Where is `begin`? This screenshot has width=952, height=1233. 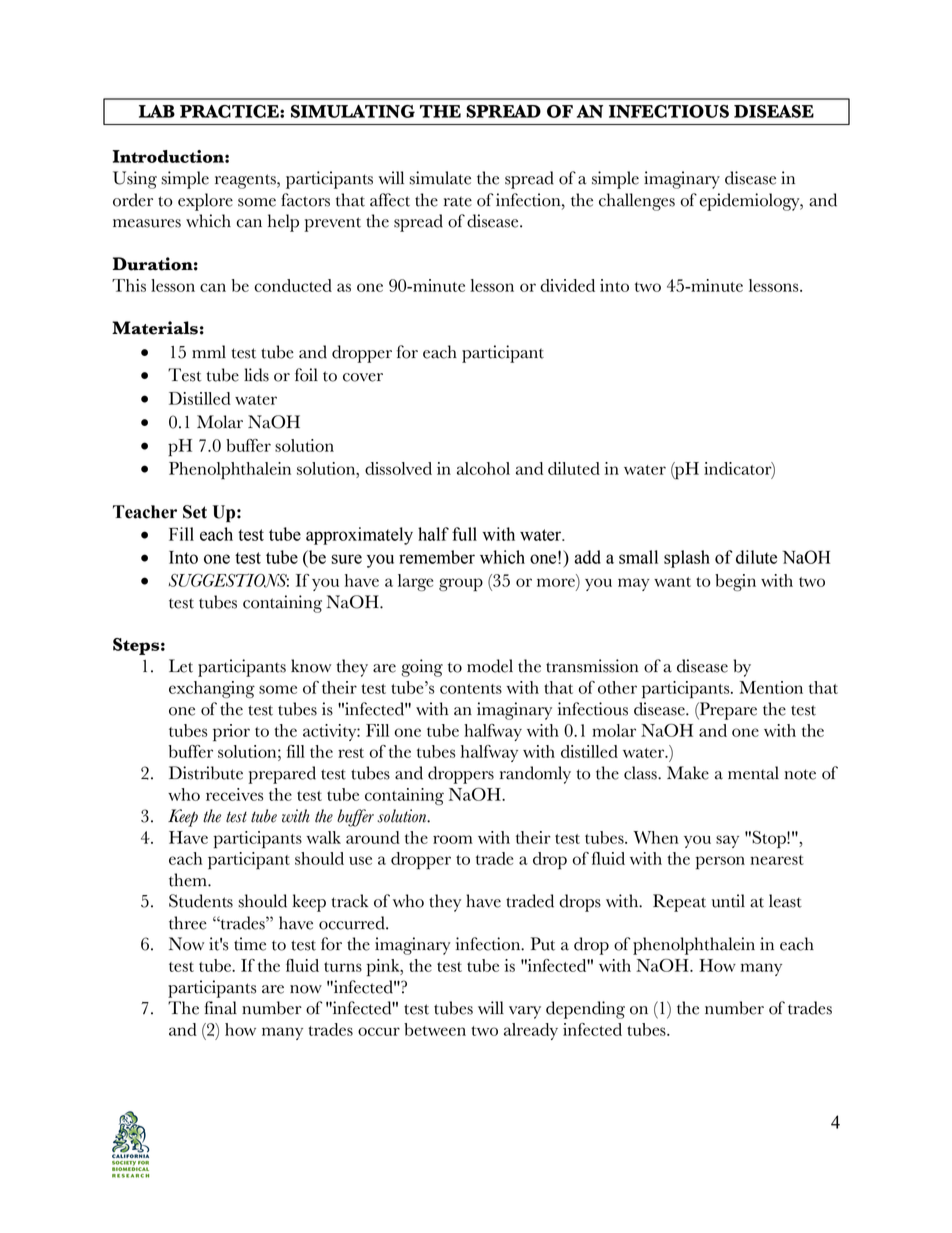 begin is located at coordinates (735, 582).
